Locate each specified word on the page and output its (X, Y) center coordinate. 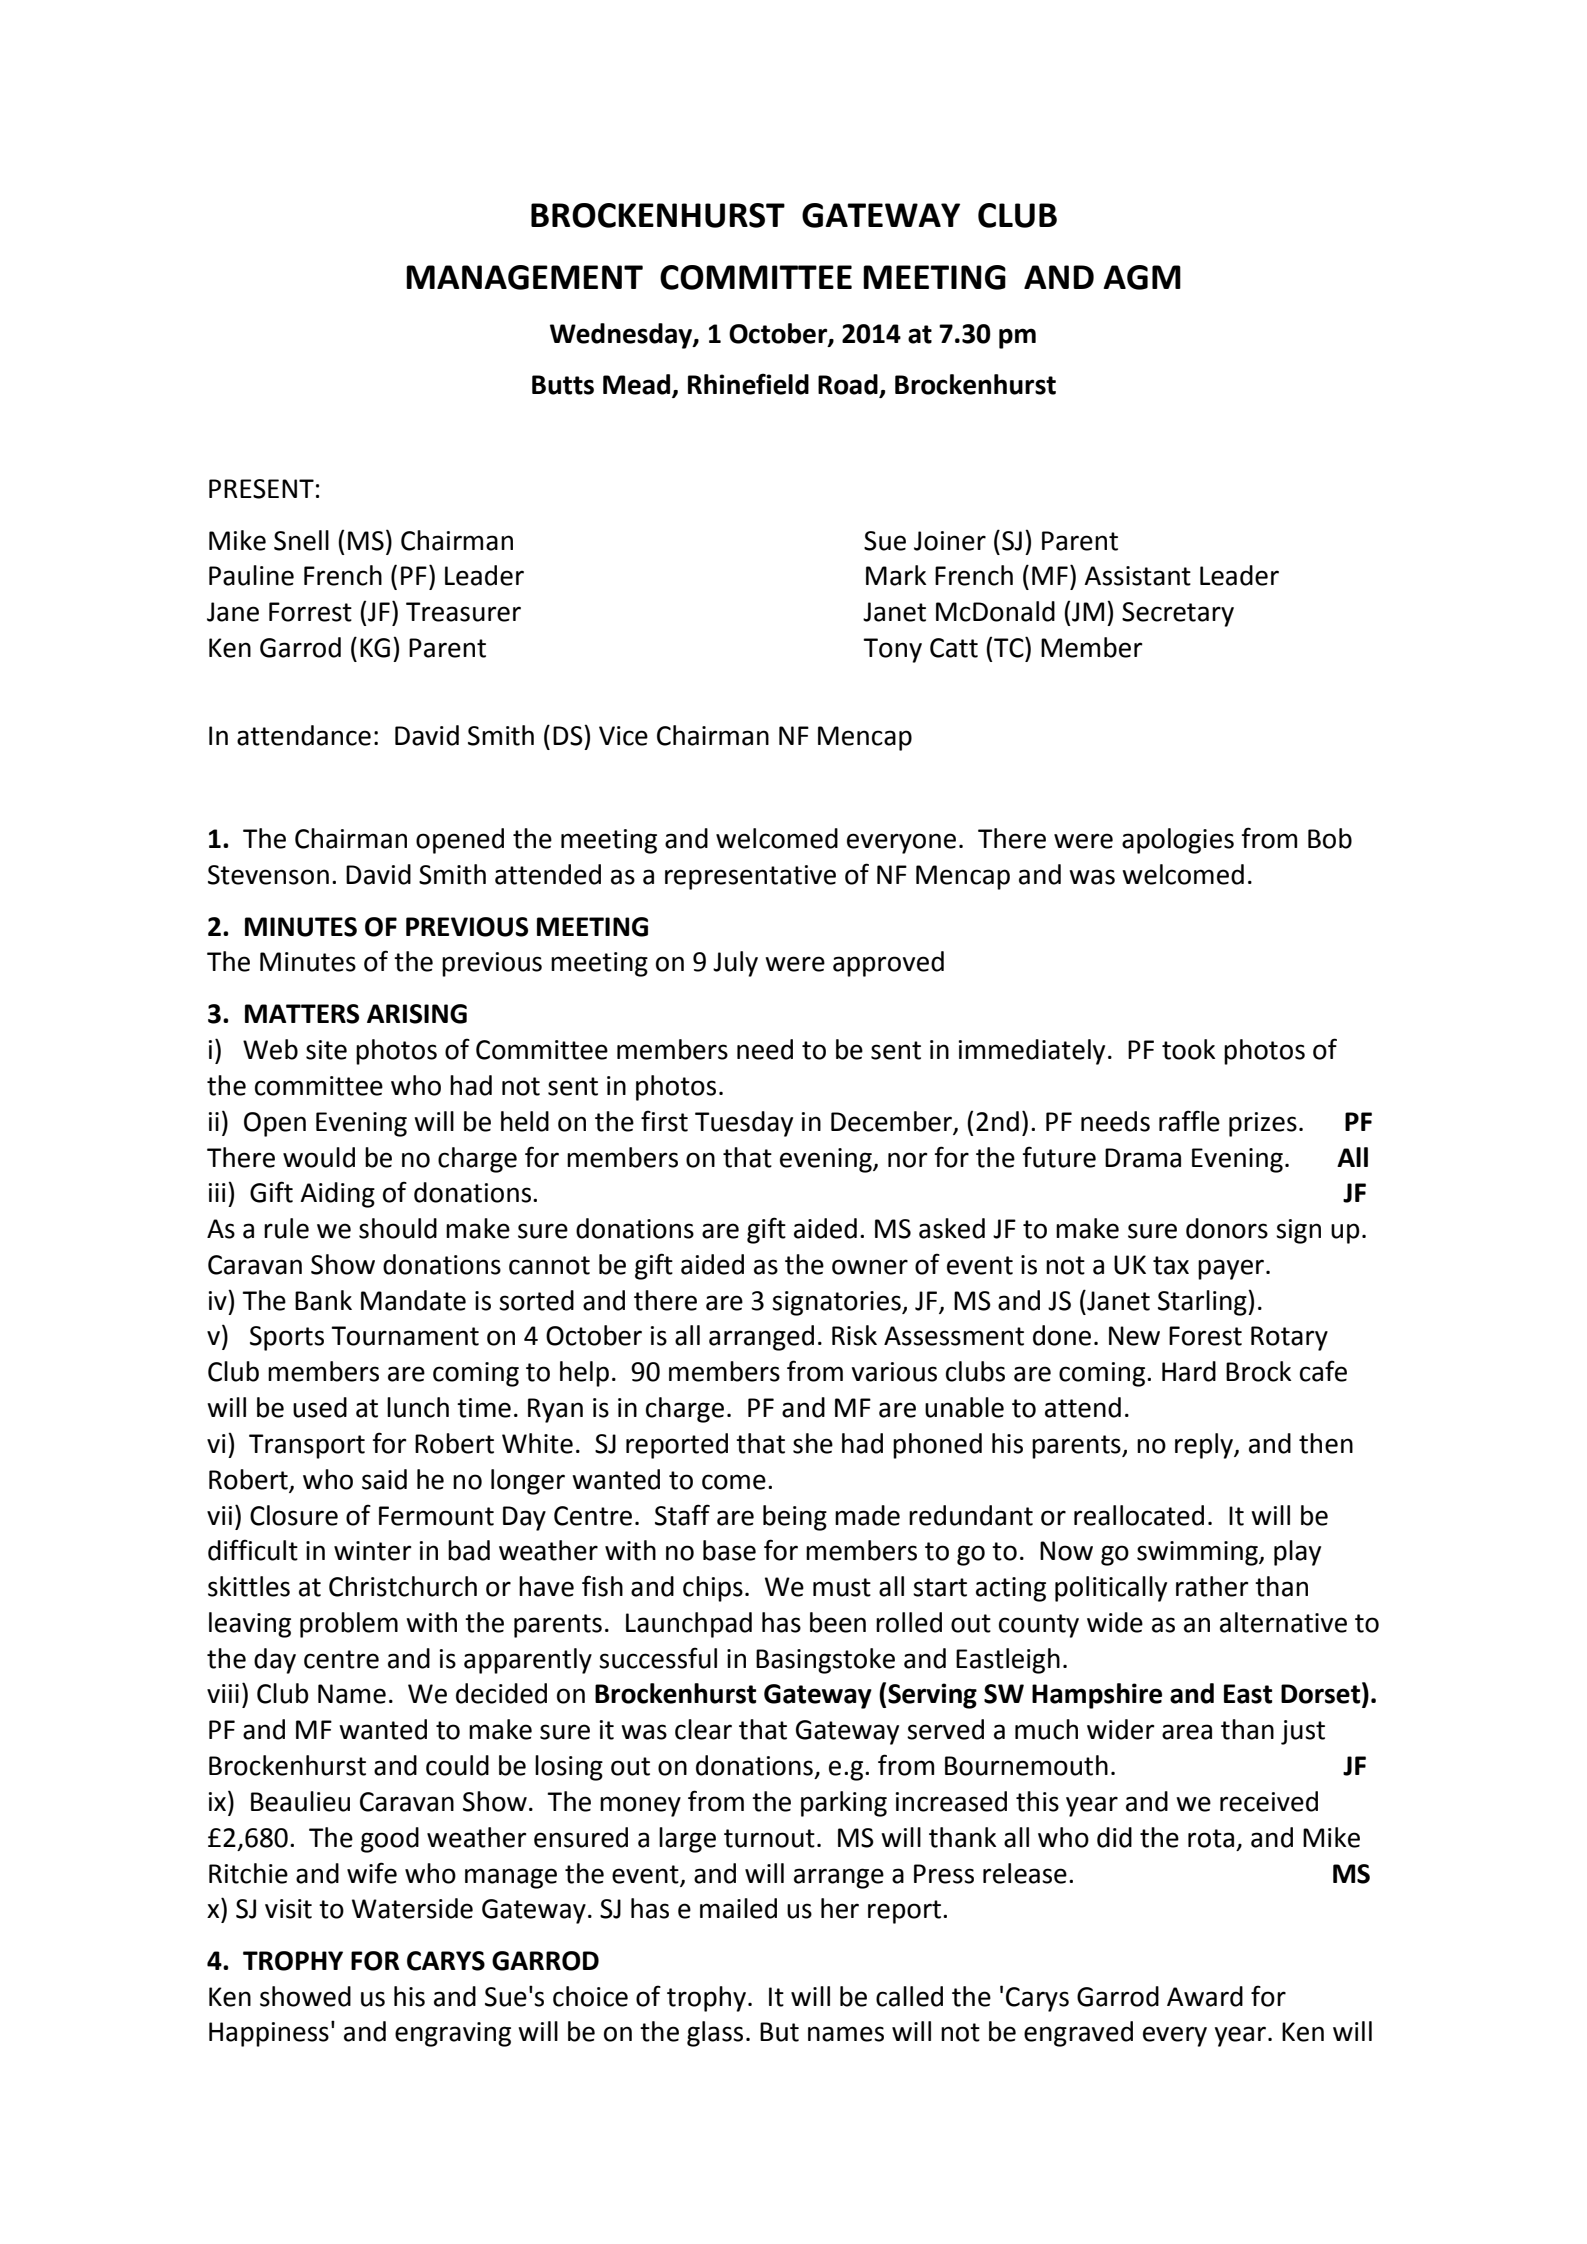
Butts (563, 385)
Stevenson (268, 875)
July (735, 964)
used (320, 1407)
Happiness (269, 2034)
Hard (1189, 1371)
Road (849, 385)
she (813, 1443)
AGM (1142, 277)
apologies (1178, 841)
